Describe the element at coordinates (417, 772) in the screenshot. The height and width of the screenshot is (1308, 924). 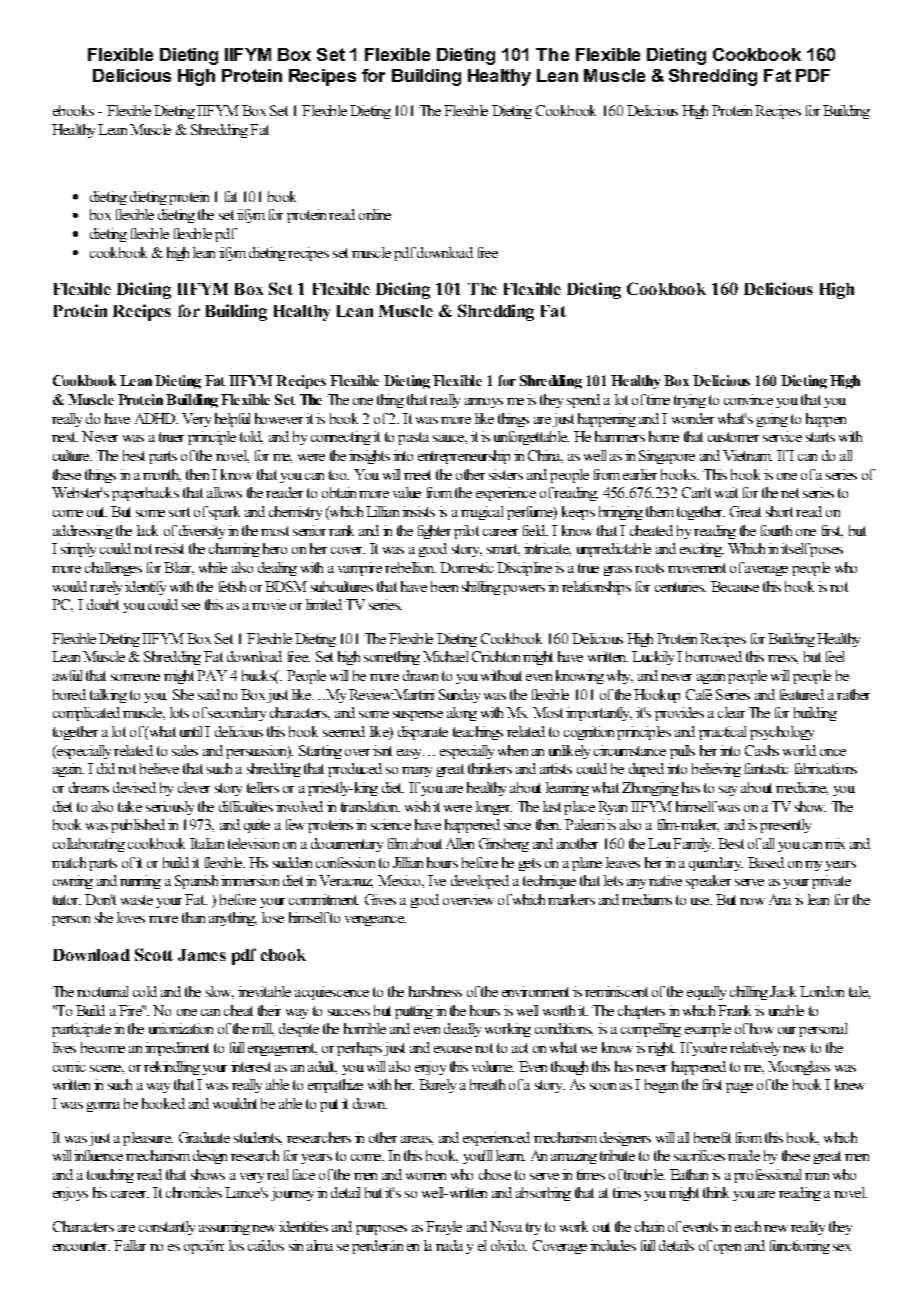
I see `many` at that location.
